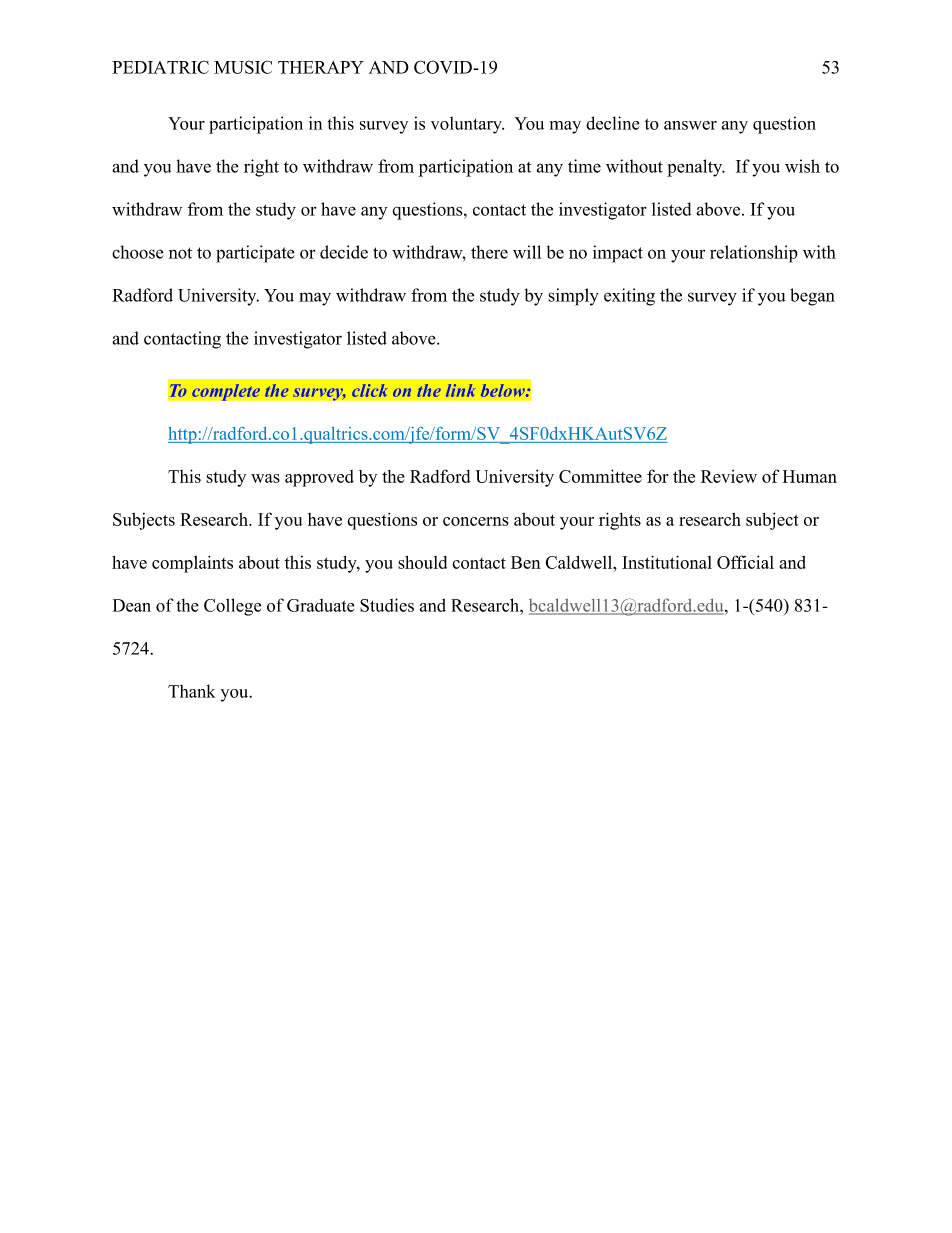  I want to click on answer, so click(690, 125).
